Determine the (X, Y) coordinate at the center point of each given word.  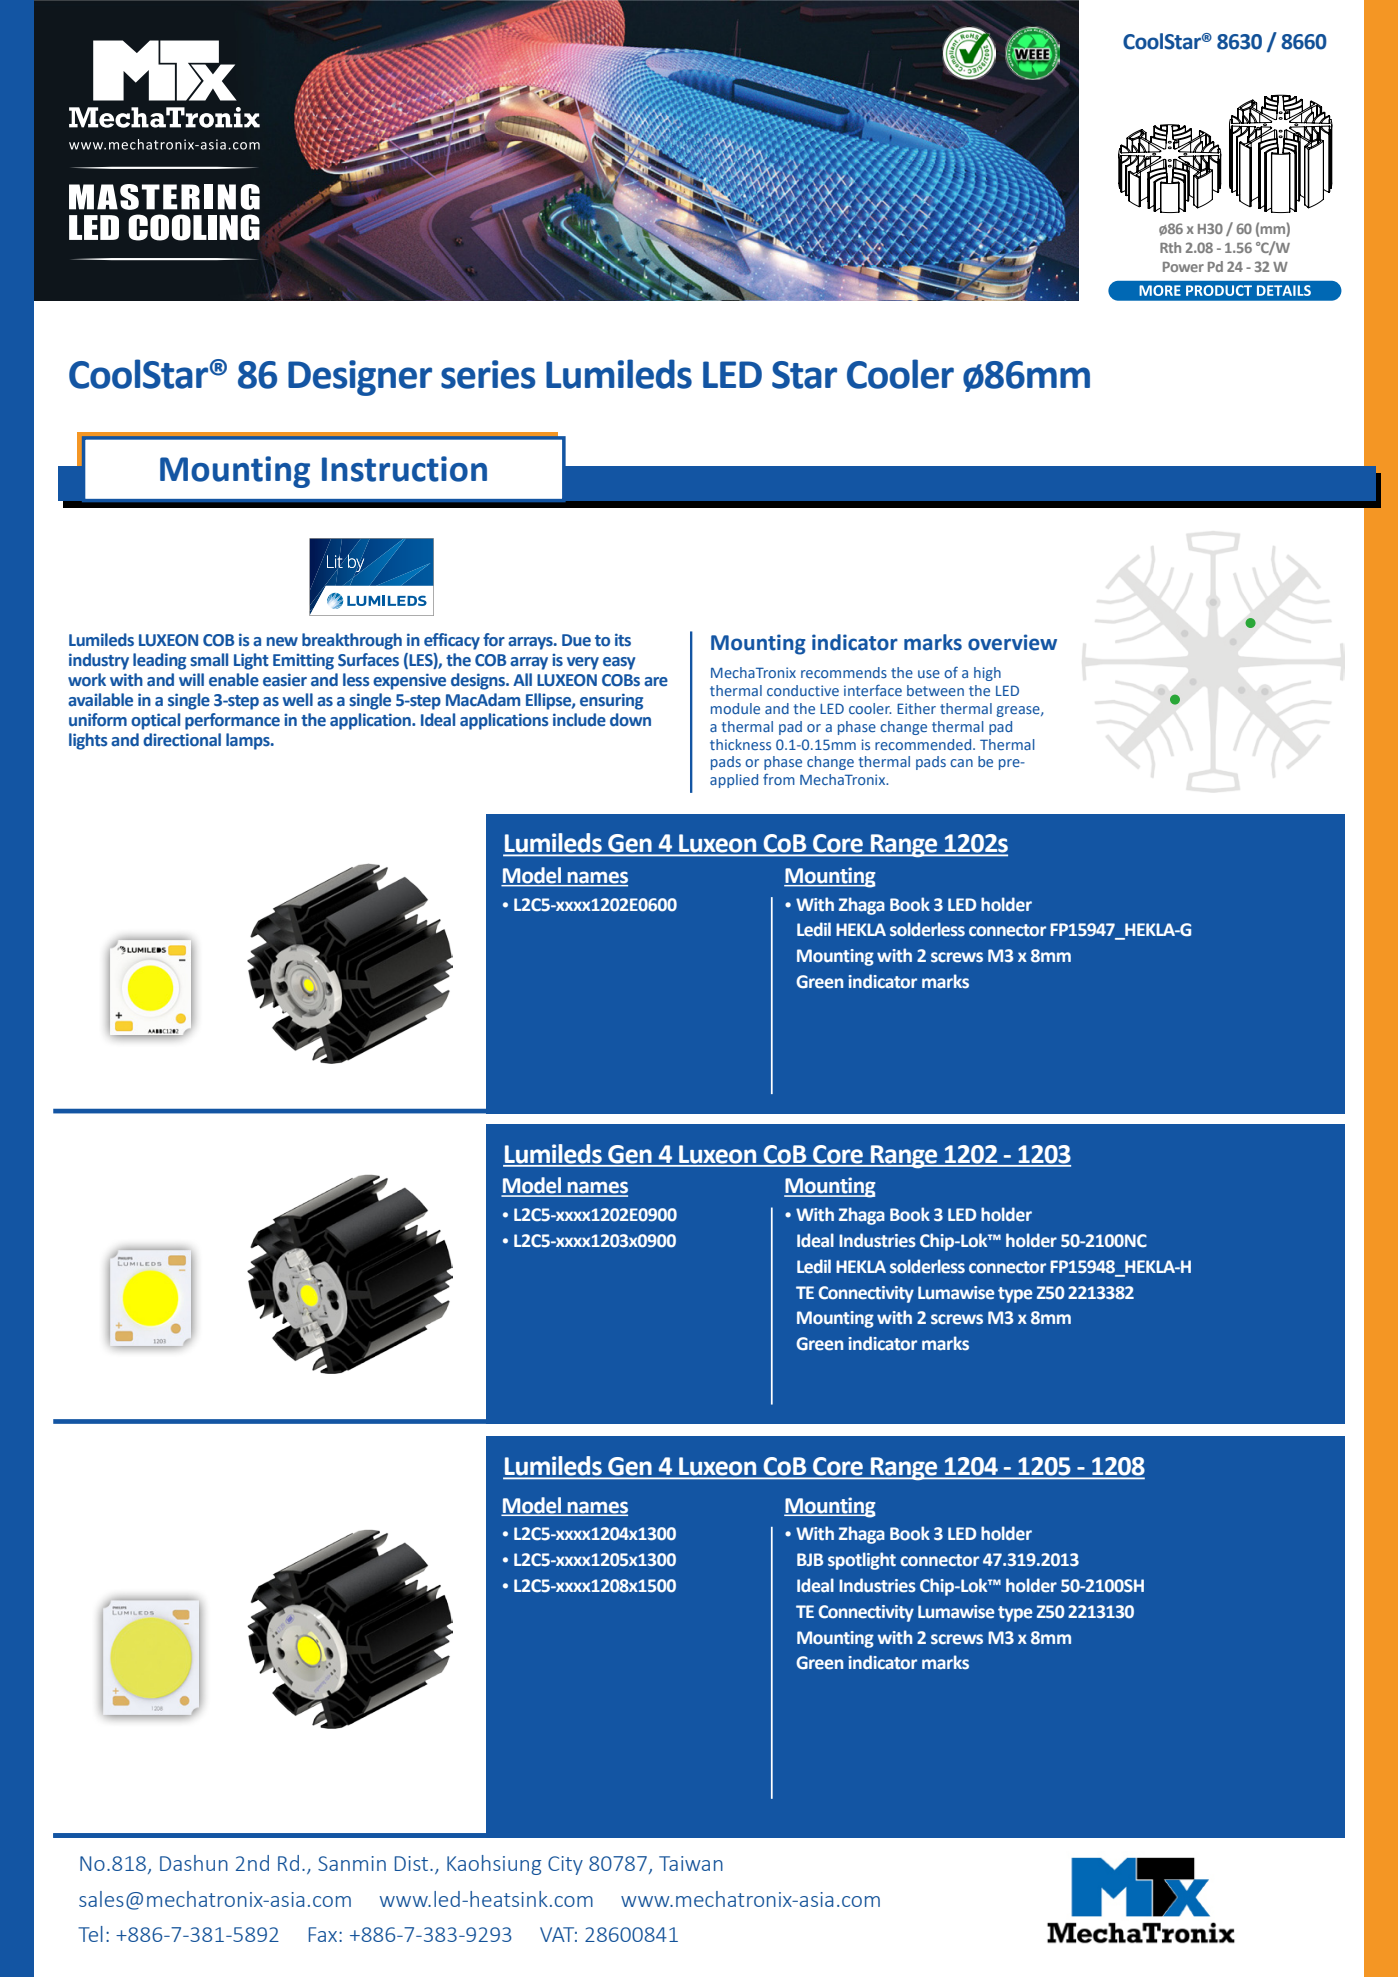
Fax (323, 1934)
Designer (360, 378)
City (565, 1865)
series (488, 374)
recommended (924, 744)
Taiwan (691, 1863)
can (961, 763)
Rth (1170, 247)
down (630, 720)
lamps (249, 741)
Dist (411, 1863)
